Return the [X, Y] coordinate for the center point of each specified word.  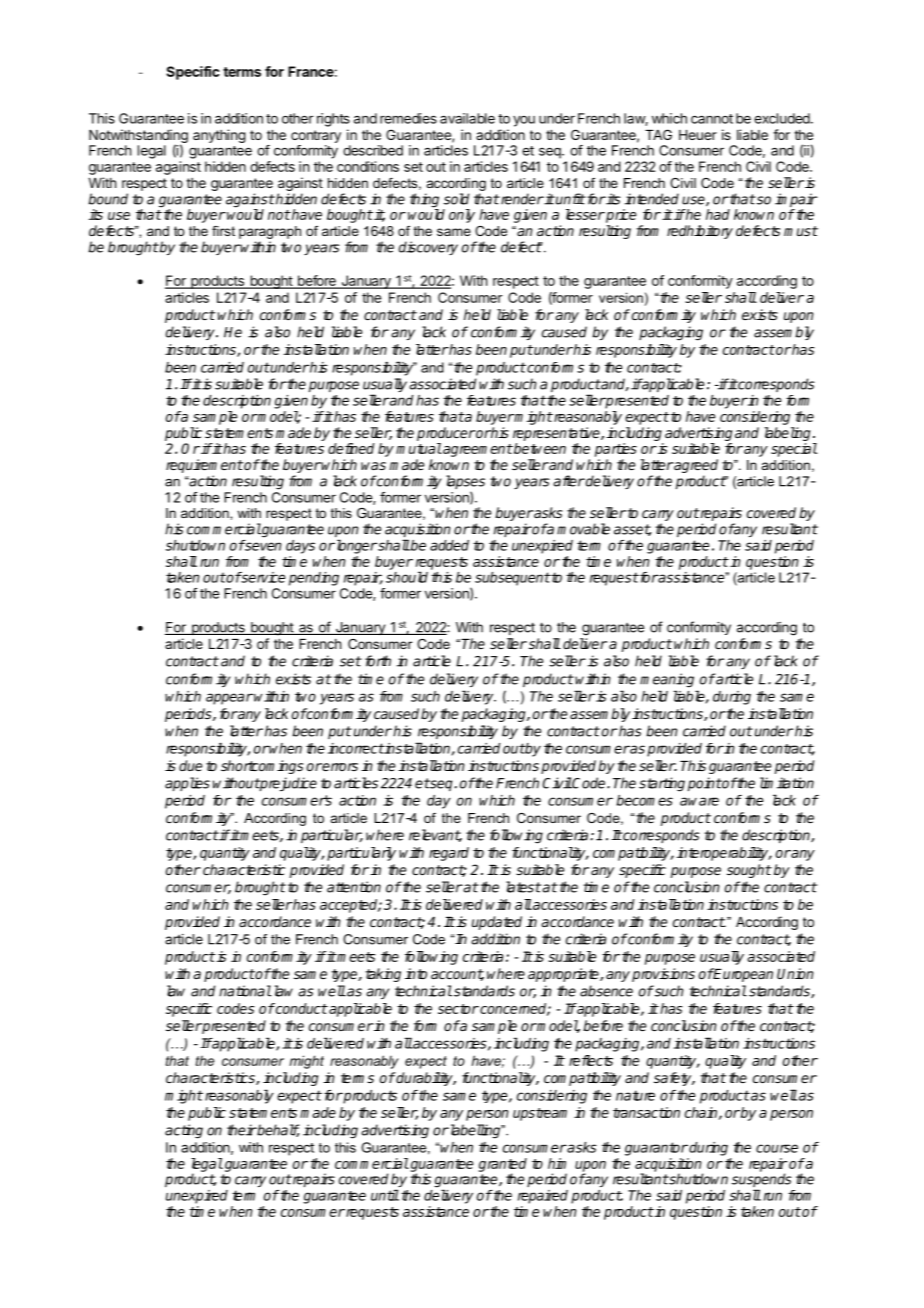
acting [184, 1131]
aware [699, 801]
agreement [477, 450]
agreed [695, 466]
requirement [204, 466]
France [311, 71]
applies [187, 784]
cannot [712, 119]
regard [449, 854]
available [467, 118]
